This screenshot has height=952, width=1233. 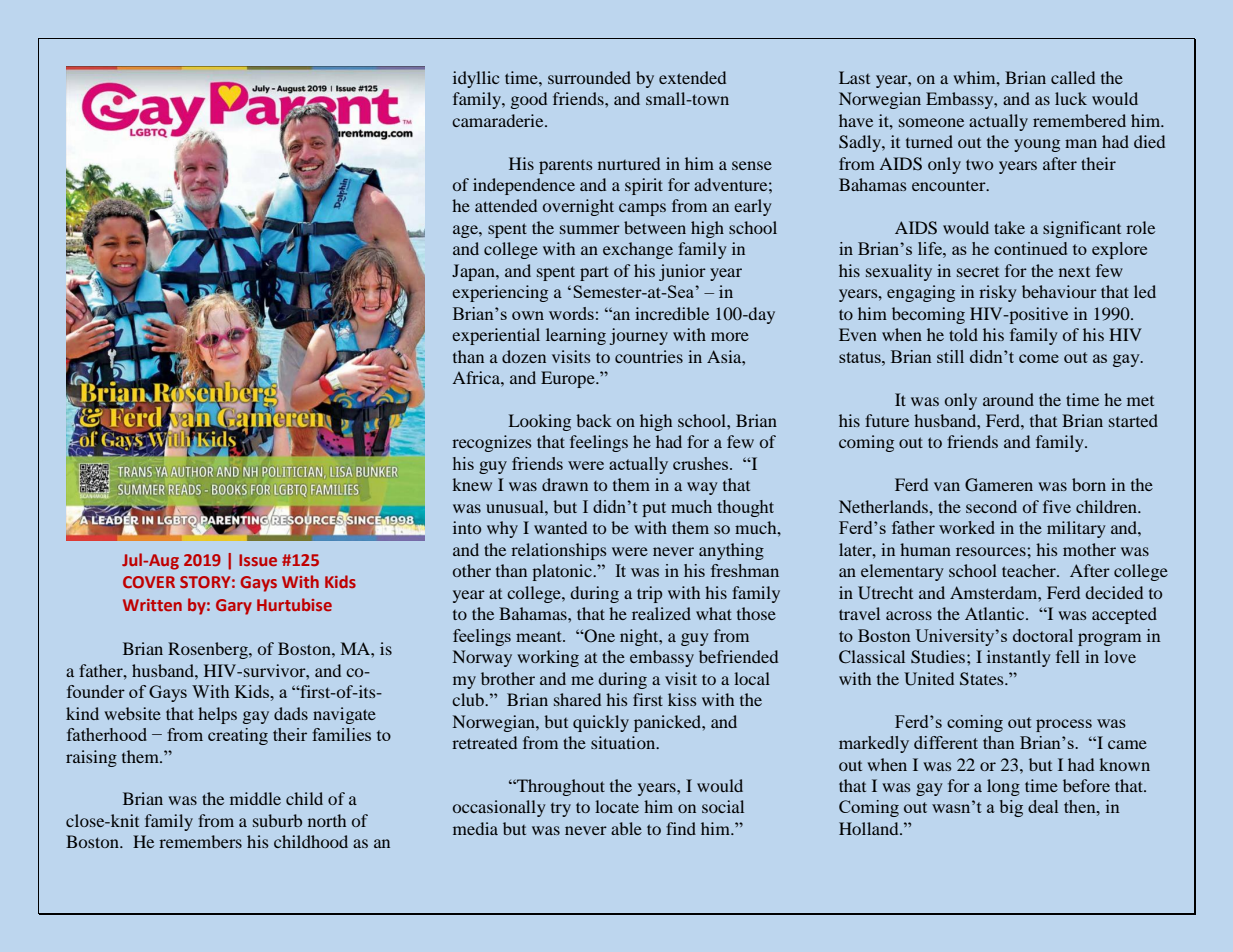 I want to click on born, so click(x=1089, y=484).
